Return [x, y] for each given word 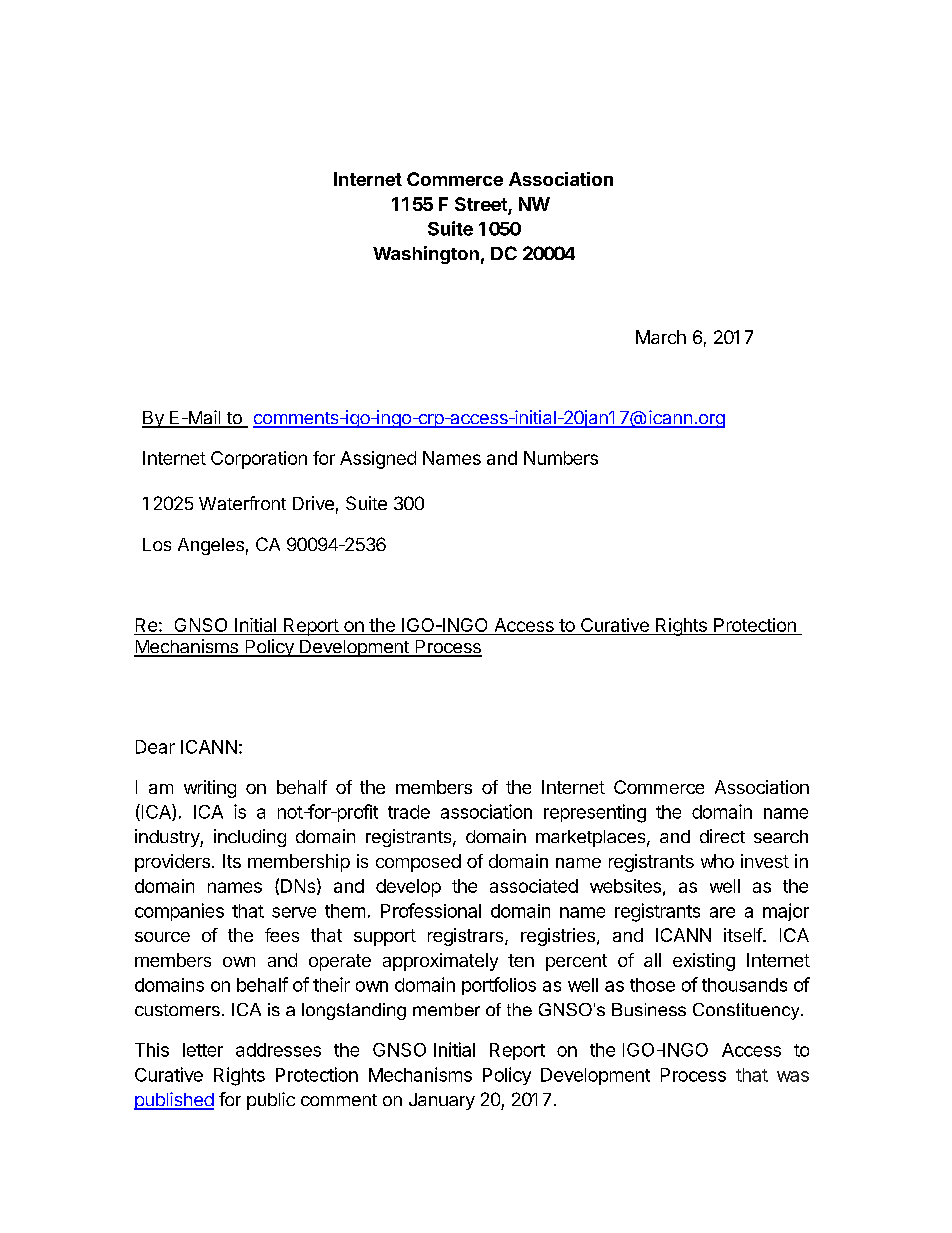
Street [482, 205]
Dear [155, 747]
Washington [426, 255]
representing [595, 813]
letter [203, 1050]
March [661, 337]
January [442, 1101]
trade [409, 812]
